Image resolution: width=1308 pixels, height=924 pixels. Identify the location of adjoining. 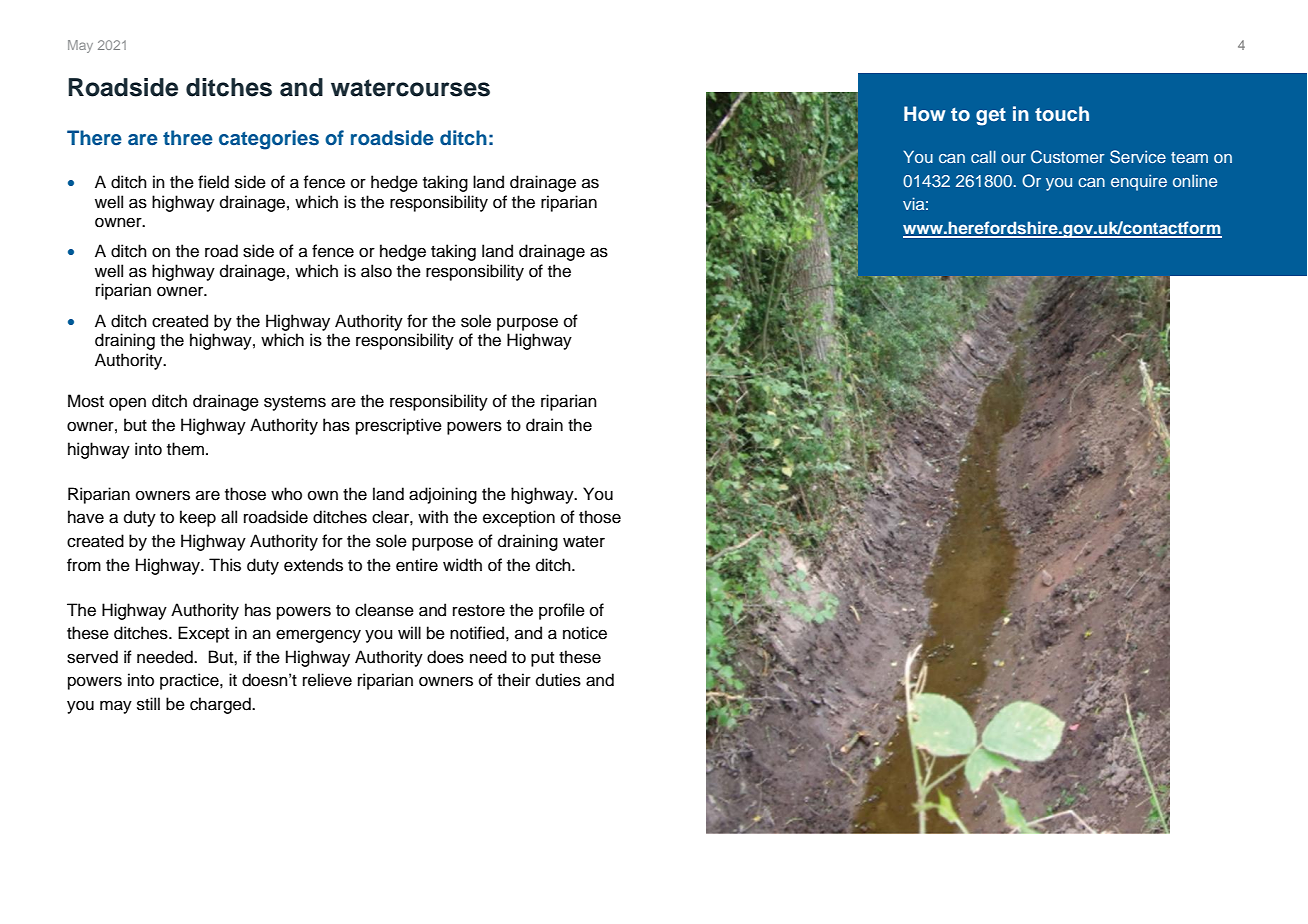
(443, 495).
